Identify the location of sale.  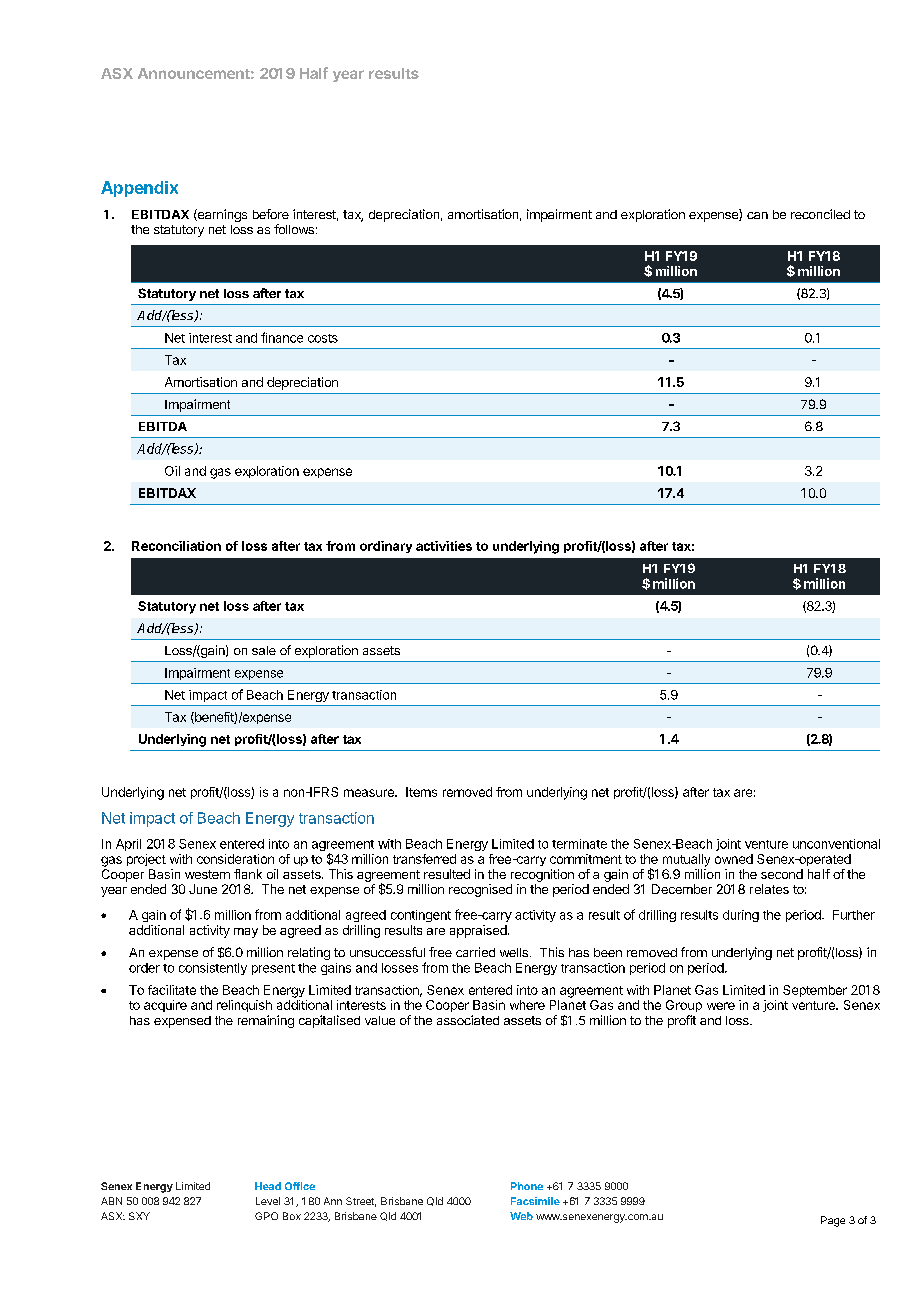
(264, 650).
